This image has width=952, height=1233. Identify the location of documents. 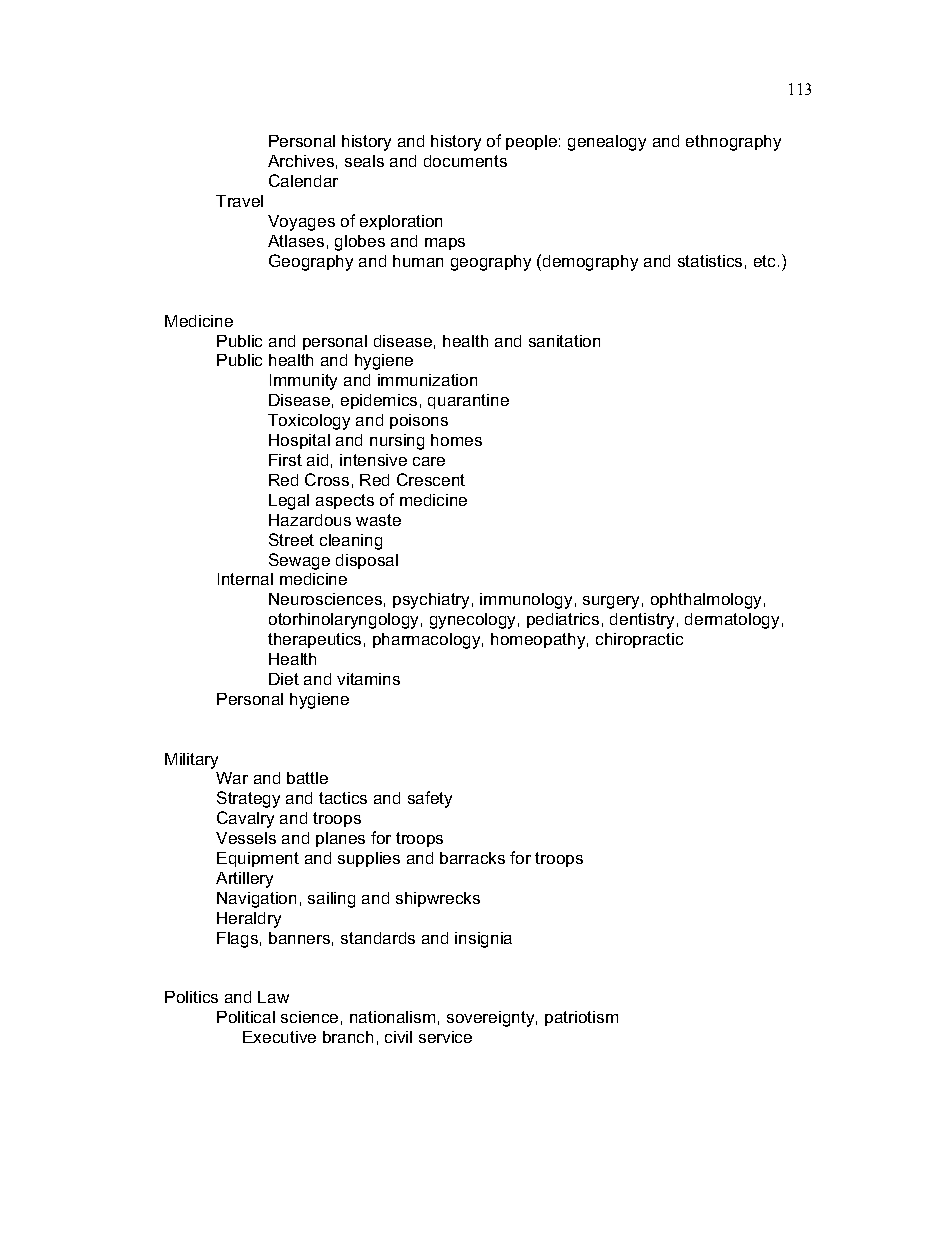
(465, 161).
